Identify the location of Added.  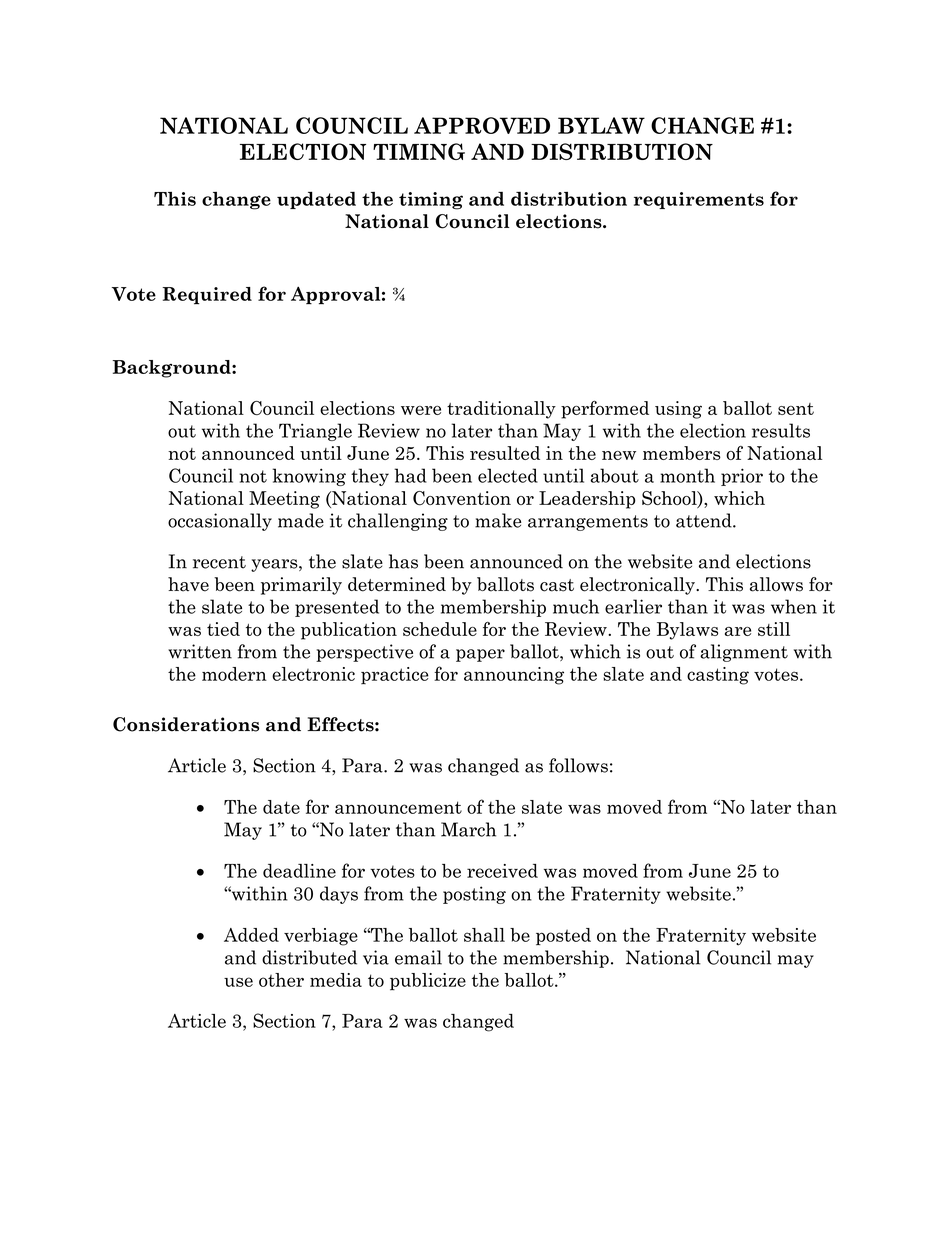
(251, 935).
